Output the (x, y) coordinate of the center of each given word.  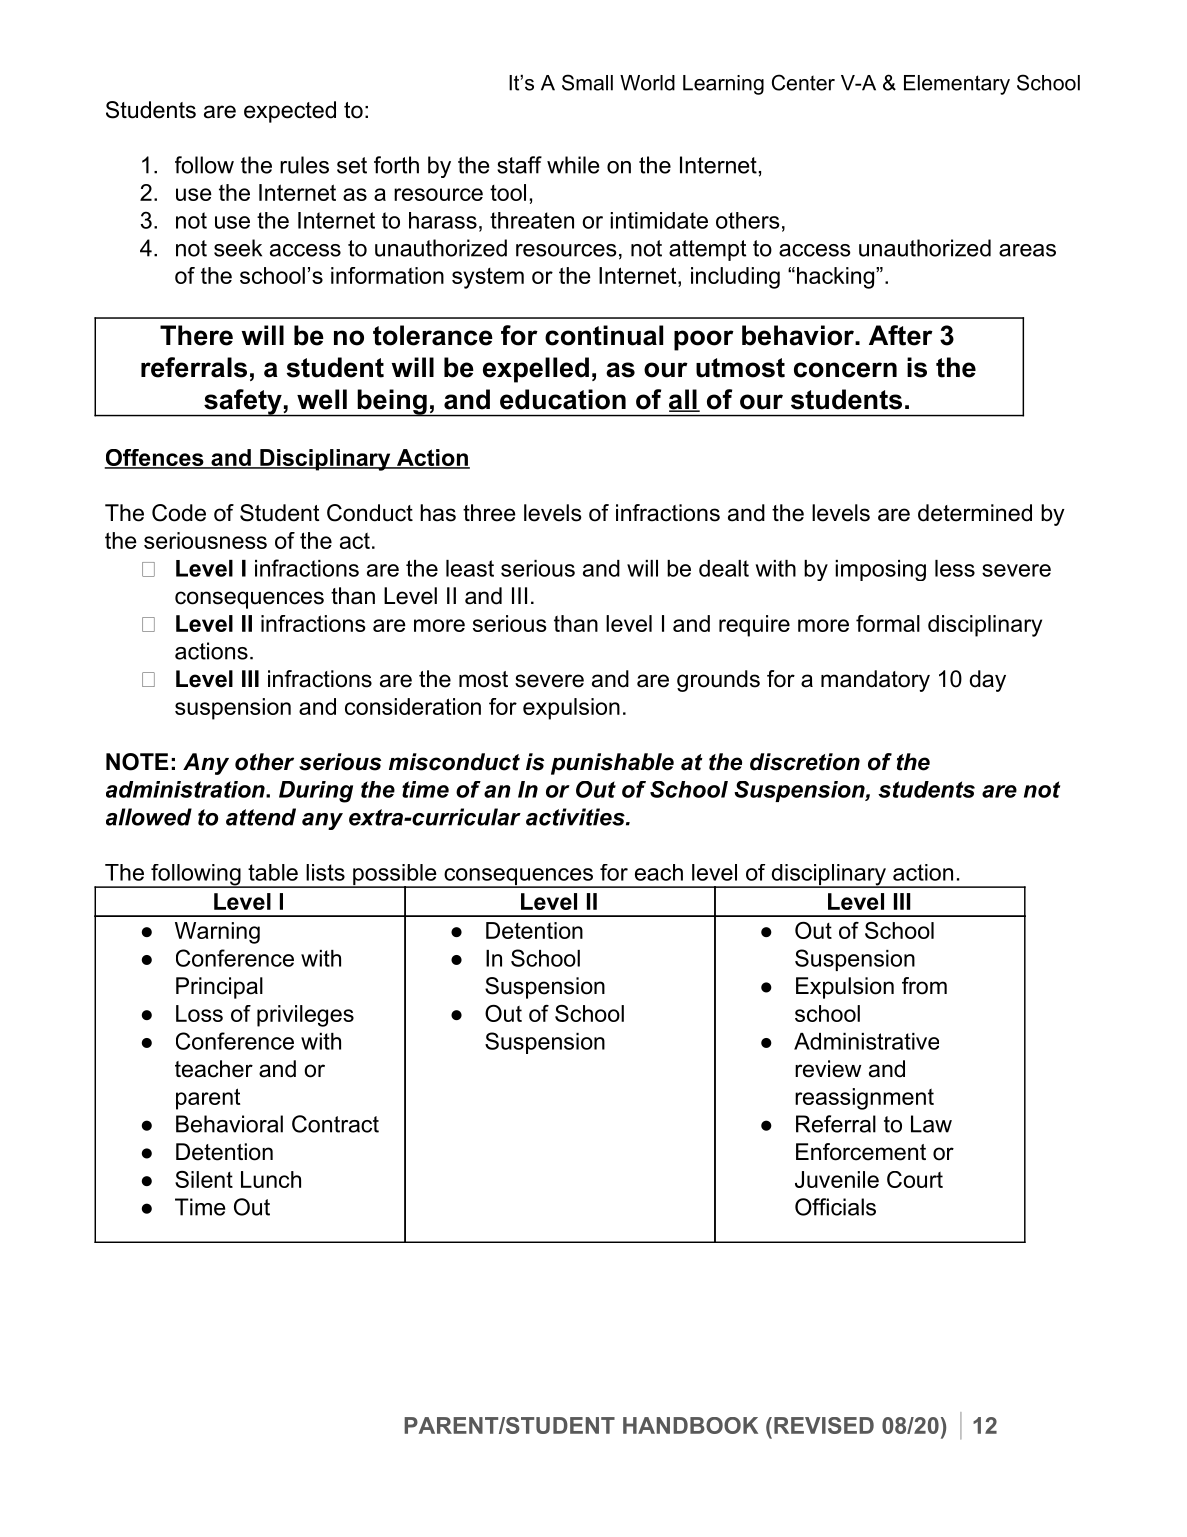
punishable (612, 764)
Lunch (271, 1179)
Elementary (957, 85)
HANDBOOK (690, 1425)
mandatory (875, 681)
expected (290, 112)
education (563, 399)
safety (243, 403)
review (828, 1069)
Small (587, 82)
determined (975, 513)
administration (186, 789)
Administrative (866, 1041)
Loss (199, 1013)
